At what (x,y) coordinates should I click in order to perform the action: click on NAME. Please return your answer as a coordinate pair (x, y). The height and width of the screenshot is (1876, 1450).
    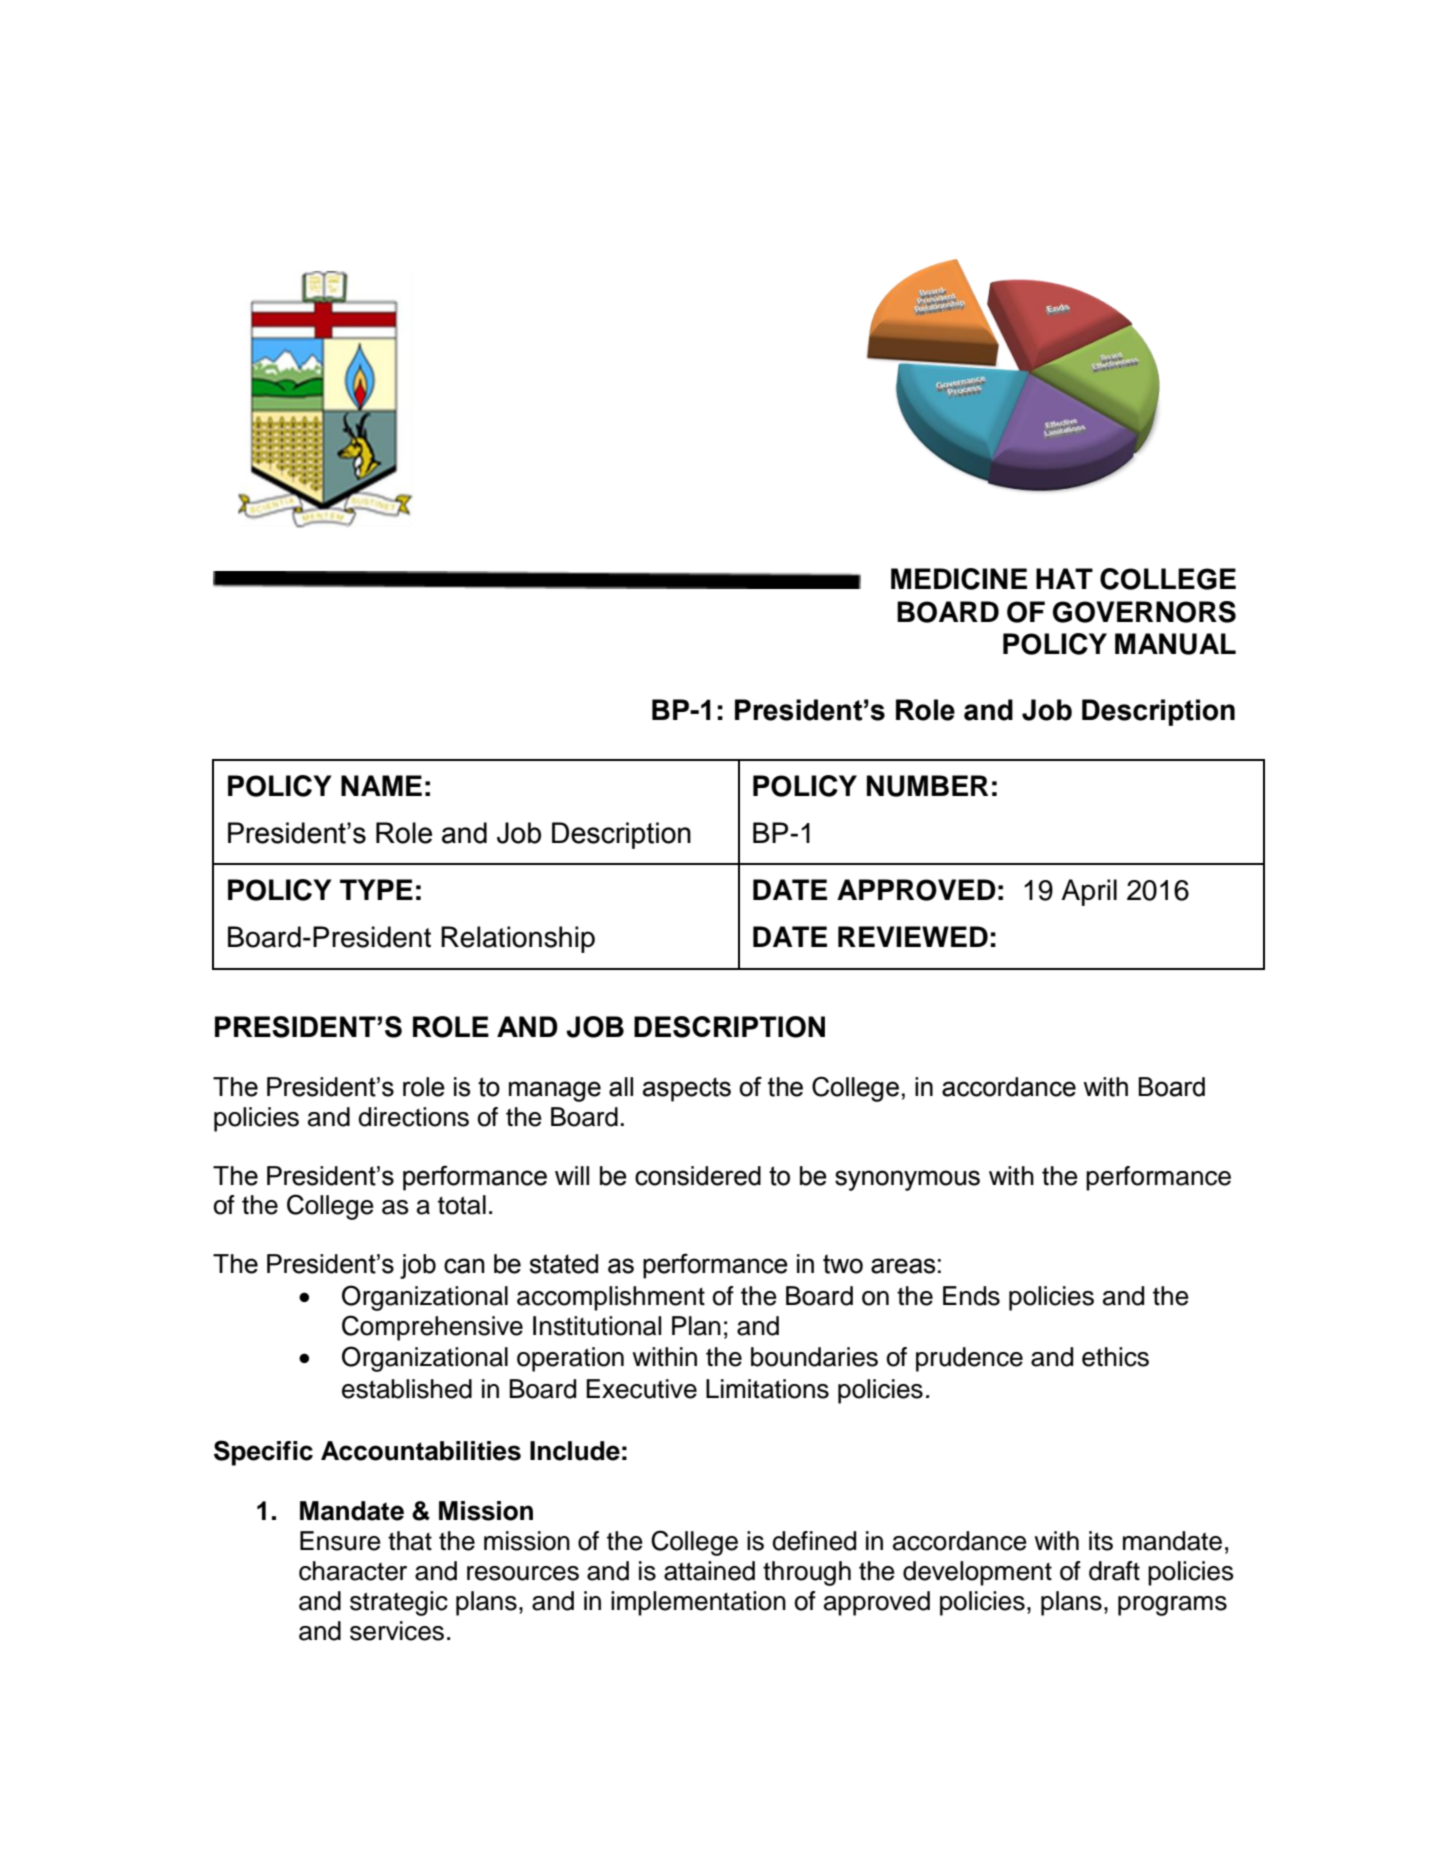
    Looking at the image, I should click on (381, 785).
